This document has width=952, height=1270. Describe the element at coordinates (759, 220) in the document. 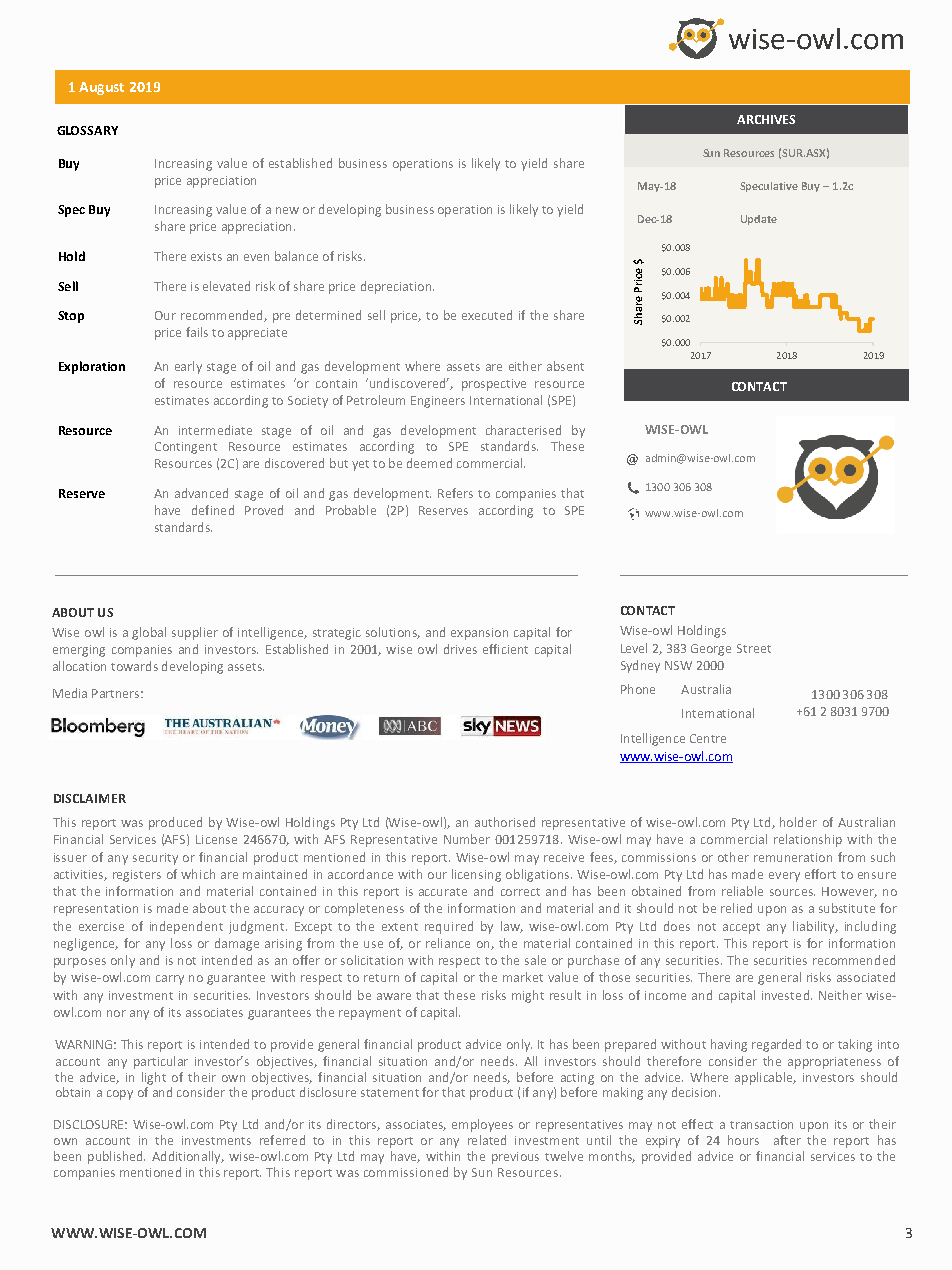

I see `Update` at that location.
